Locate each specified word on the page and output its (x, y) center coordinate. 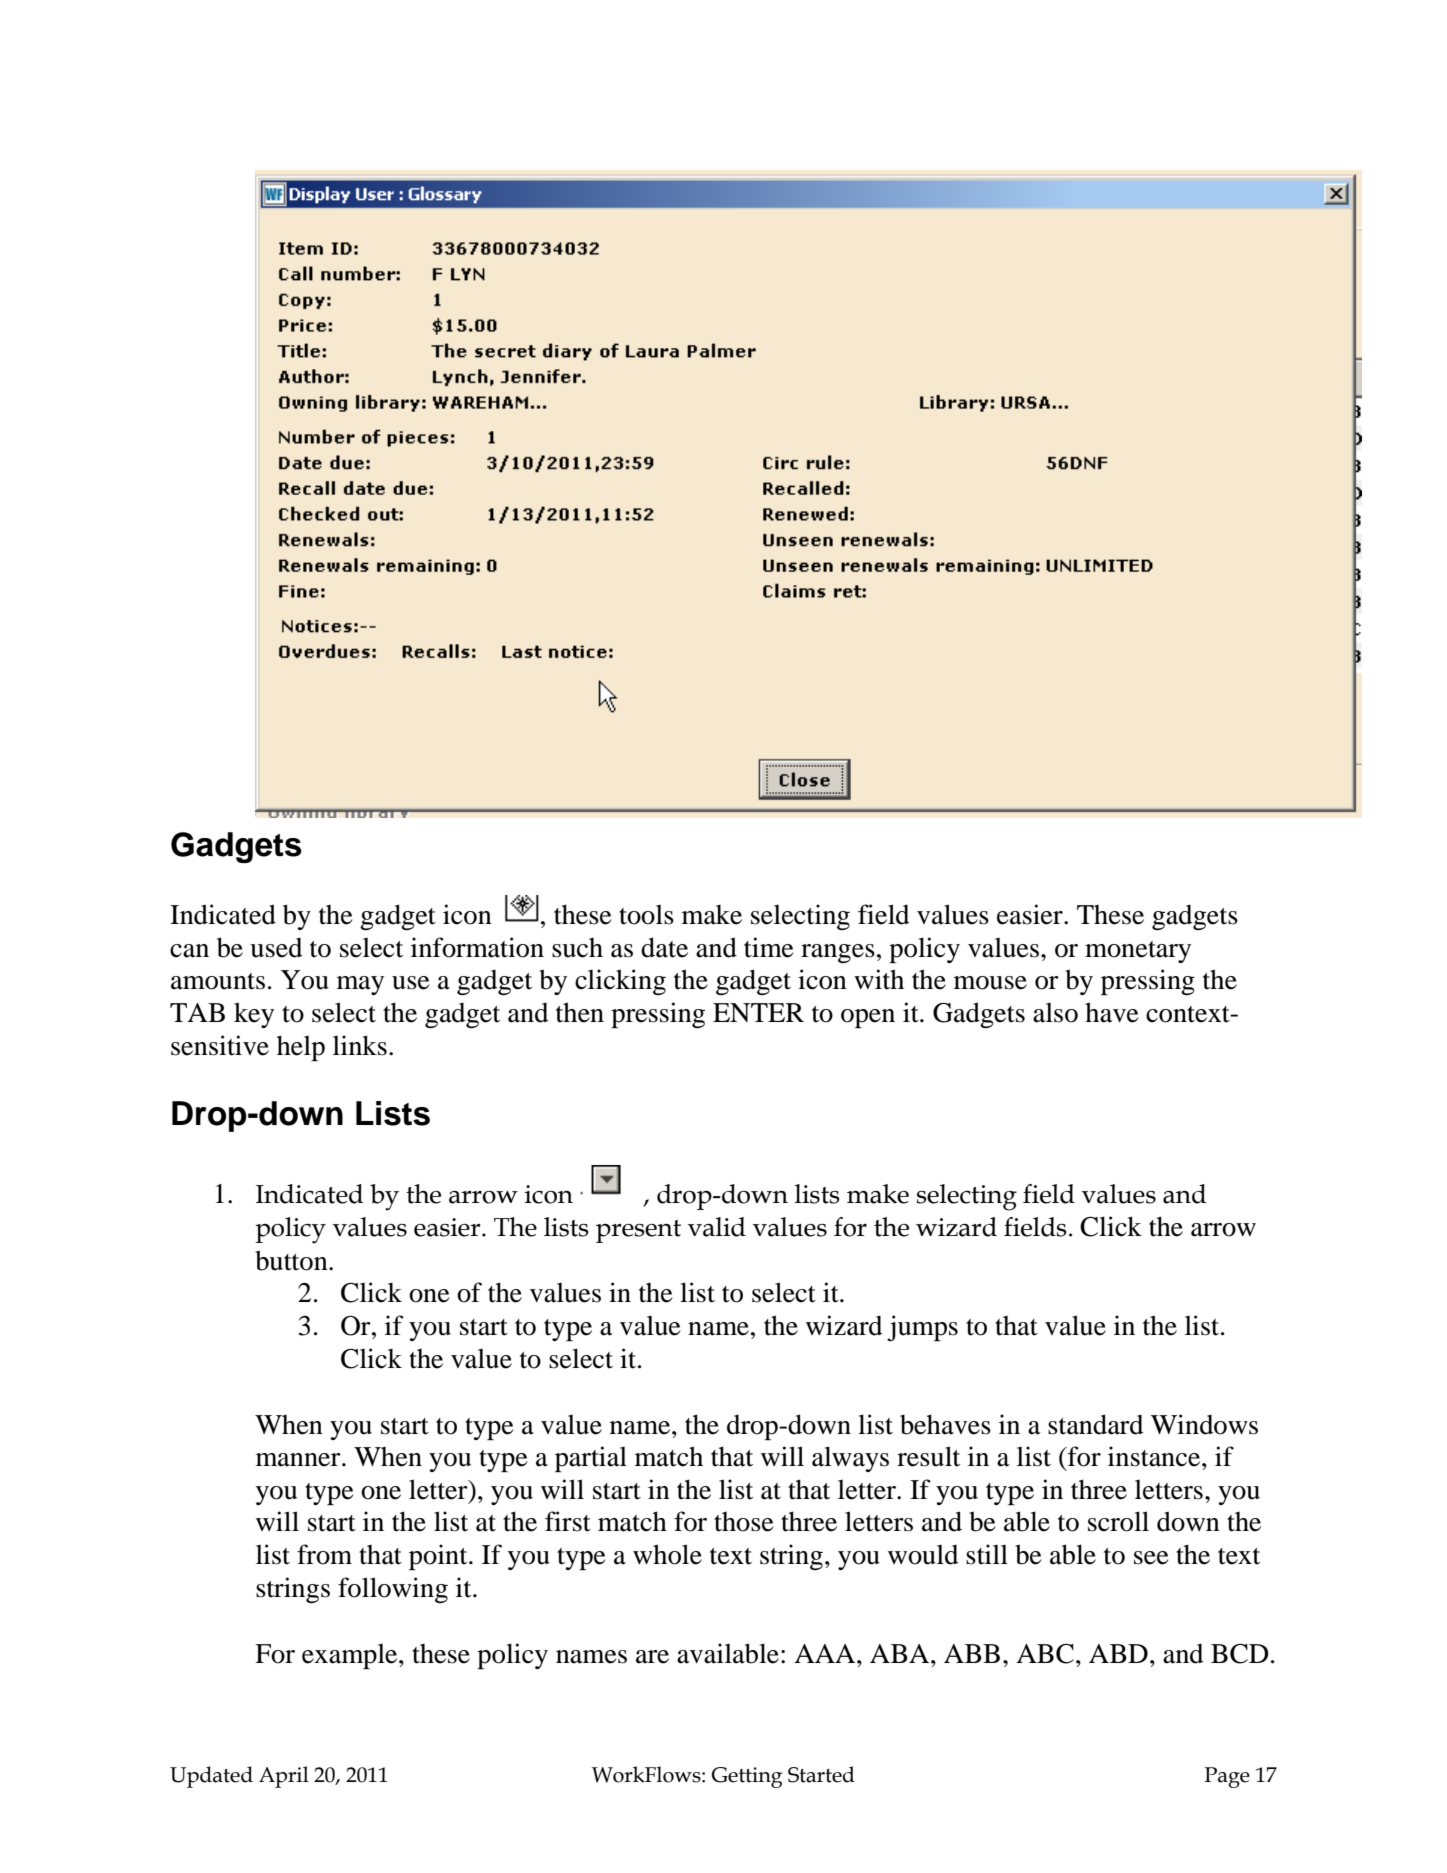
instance (1155, 1456)
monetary (1138, 952)
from (324, 1554)
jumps (922, 1328)
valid (717, 1227)
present (638, 1231)
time (768, 947)
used (276, 948)
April (284, 1777)
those (743, 1522)
